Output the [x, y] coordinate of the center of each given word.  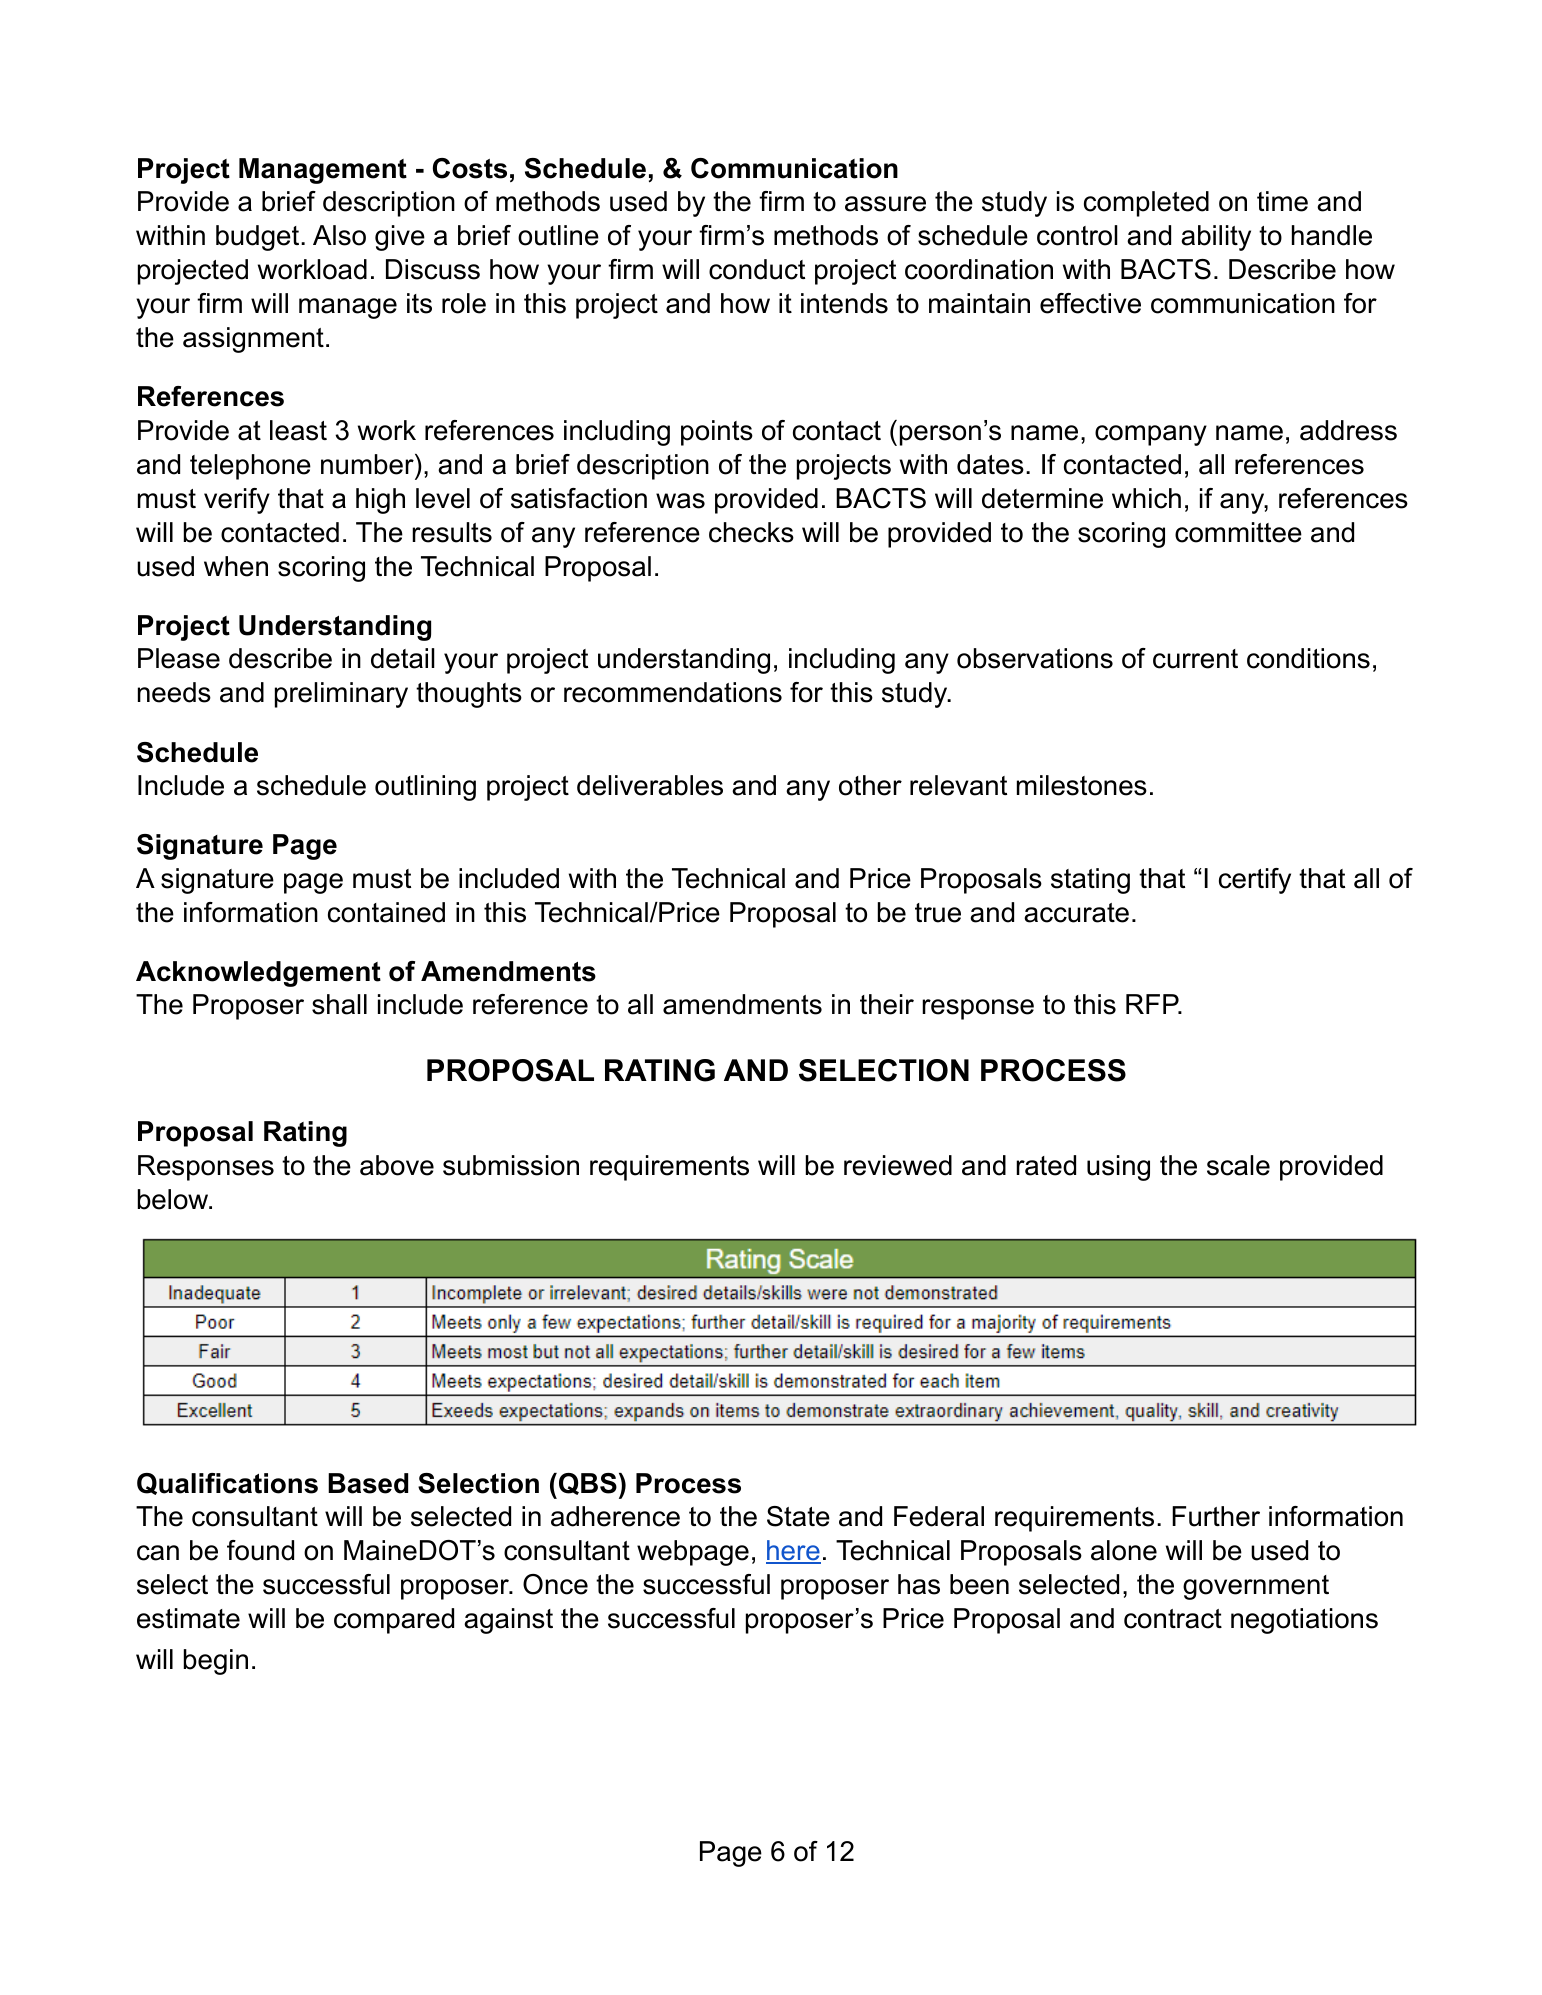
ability [1216, 238]
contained [386, 912]
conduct [757, 269]
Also [339, 235]
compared [394, 1621]
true [938, 913]
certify [1255, 881]
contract [1173, 1619]
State [798, 1516]
